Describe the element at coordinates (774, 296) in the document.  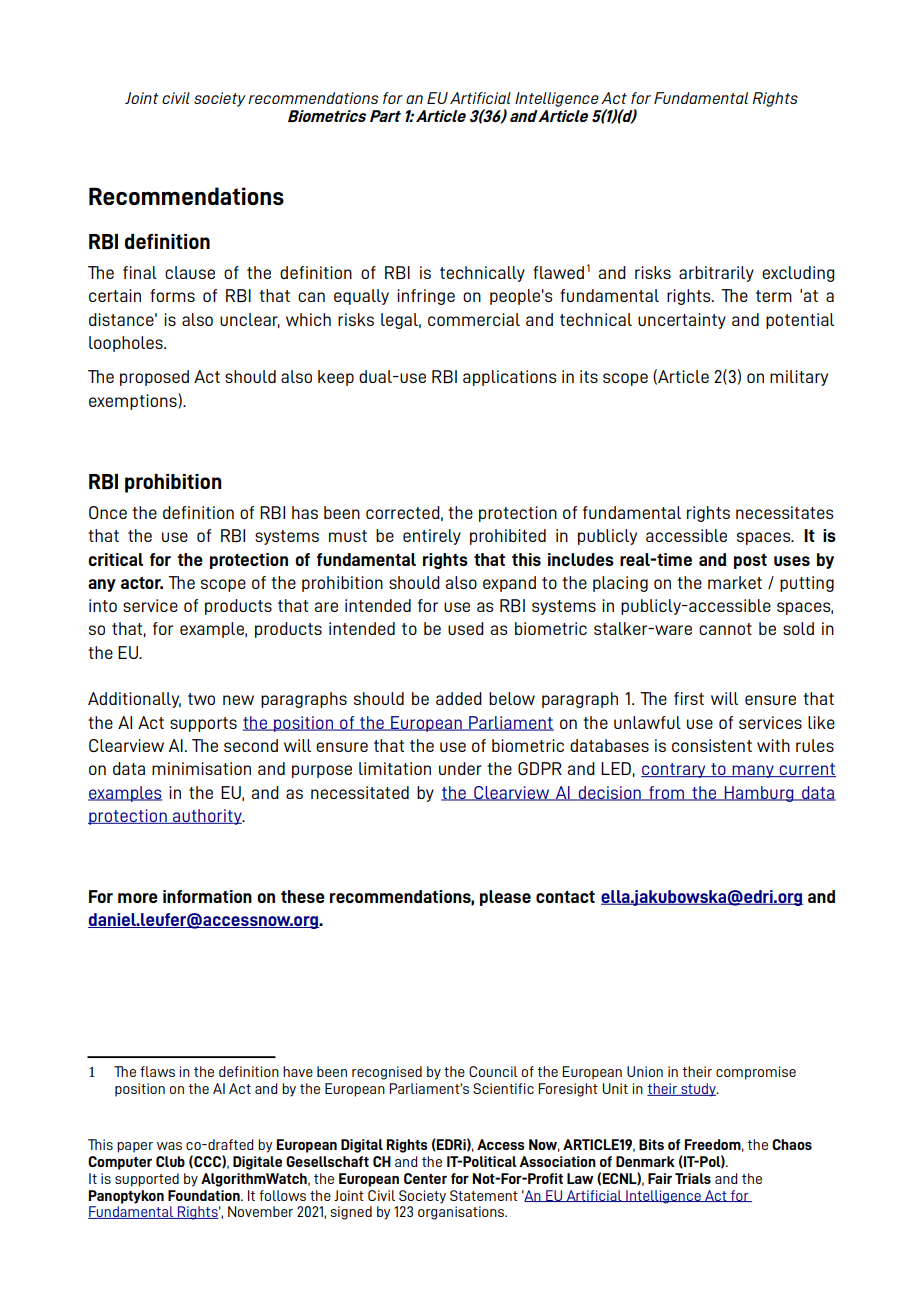
I see `term` at that location.
